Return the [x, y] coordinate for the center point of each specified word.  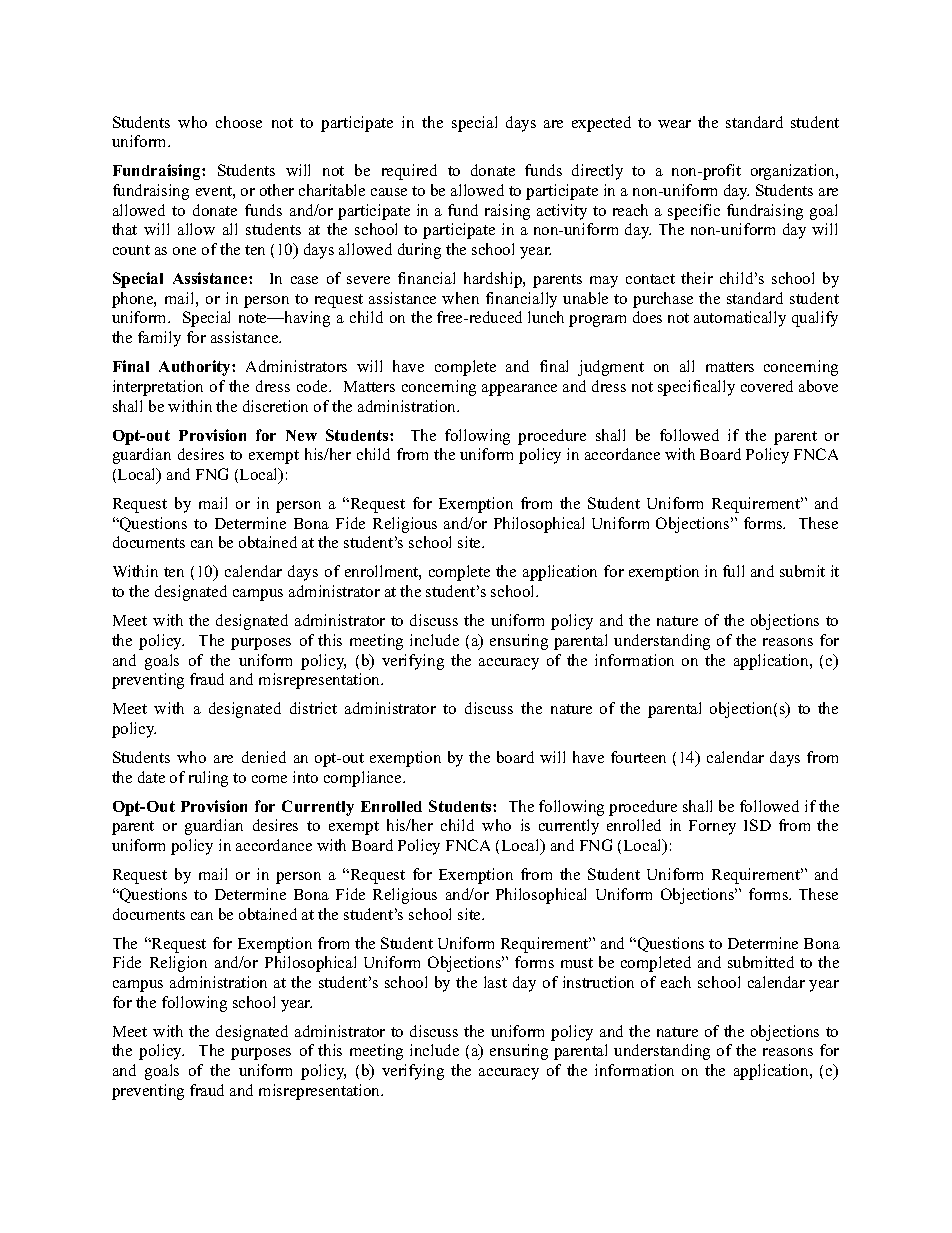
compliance [364, 779]
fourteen [638, 757]
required [409, 172]
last [495, 982]
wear [674, 124]
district [313, 708]
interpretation [158, 388]
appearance [519, 390]
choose [239, 122]
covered [767, 386]
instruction [598, 982]
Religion [178, 964]
